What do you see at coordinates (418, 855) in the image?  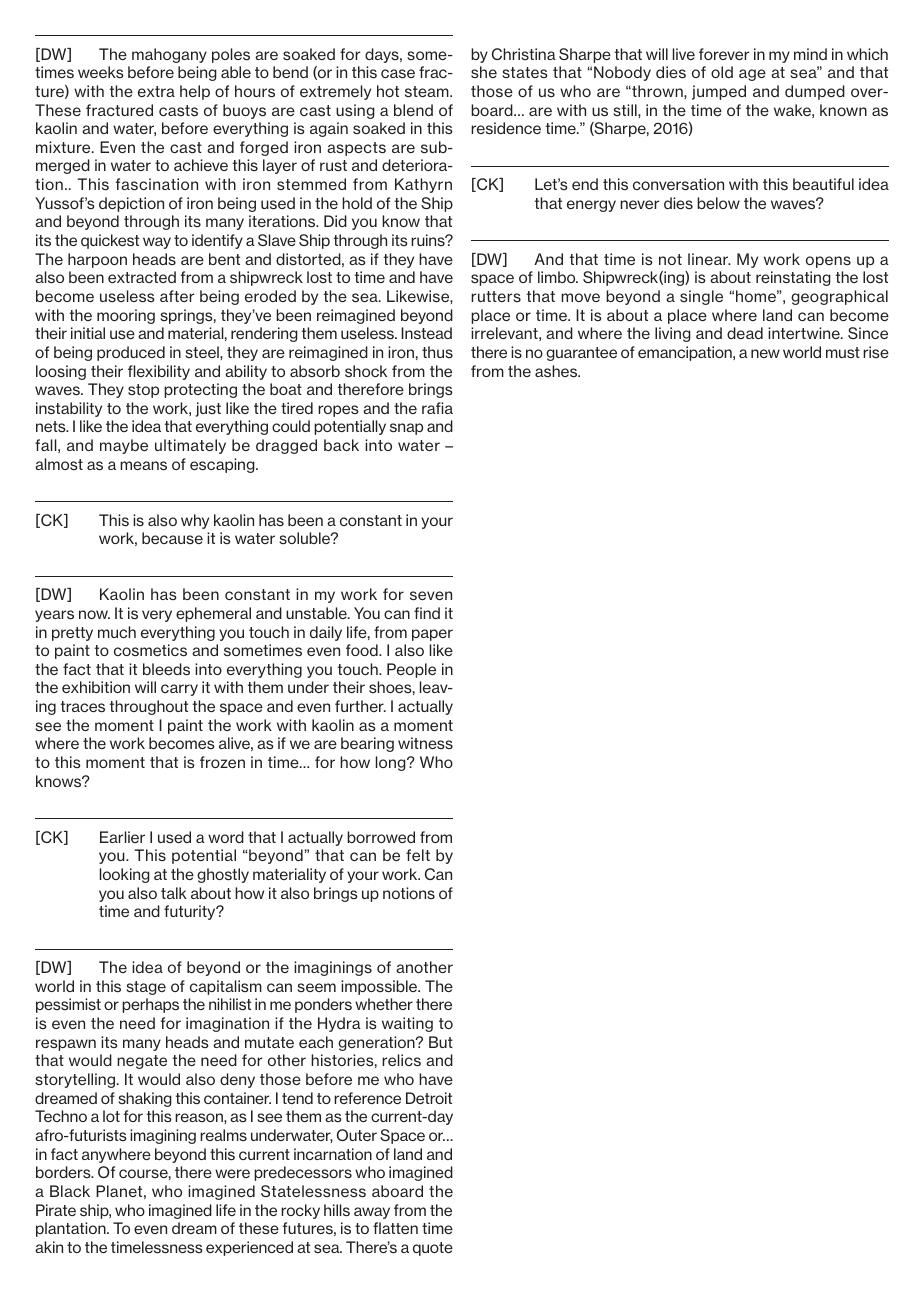 I see `felt` at bounding box center [418, 855].
